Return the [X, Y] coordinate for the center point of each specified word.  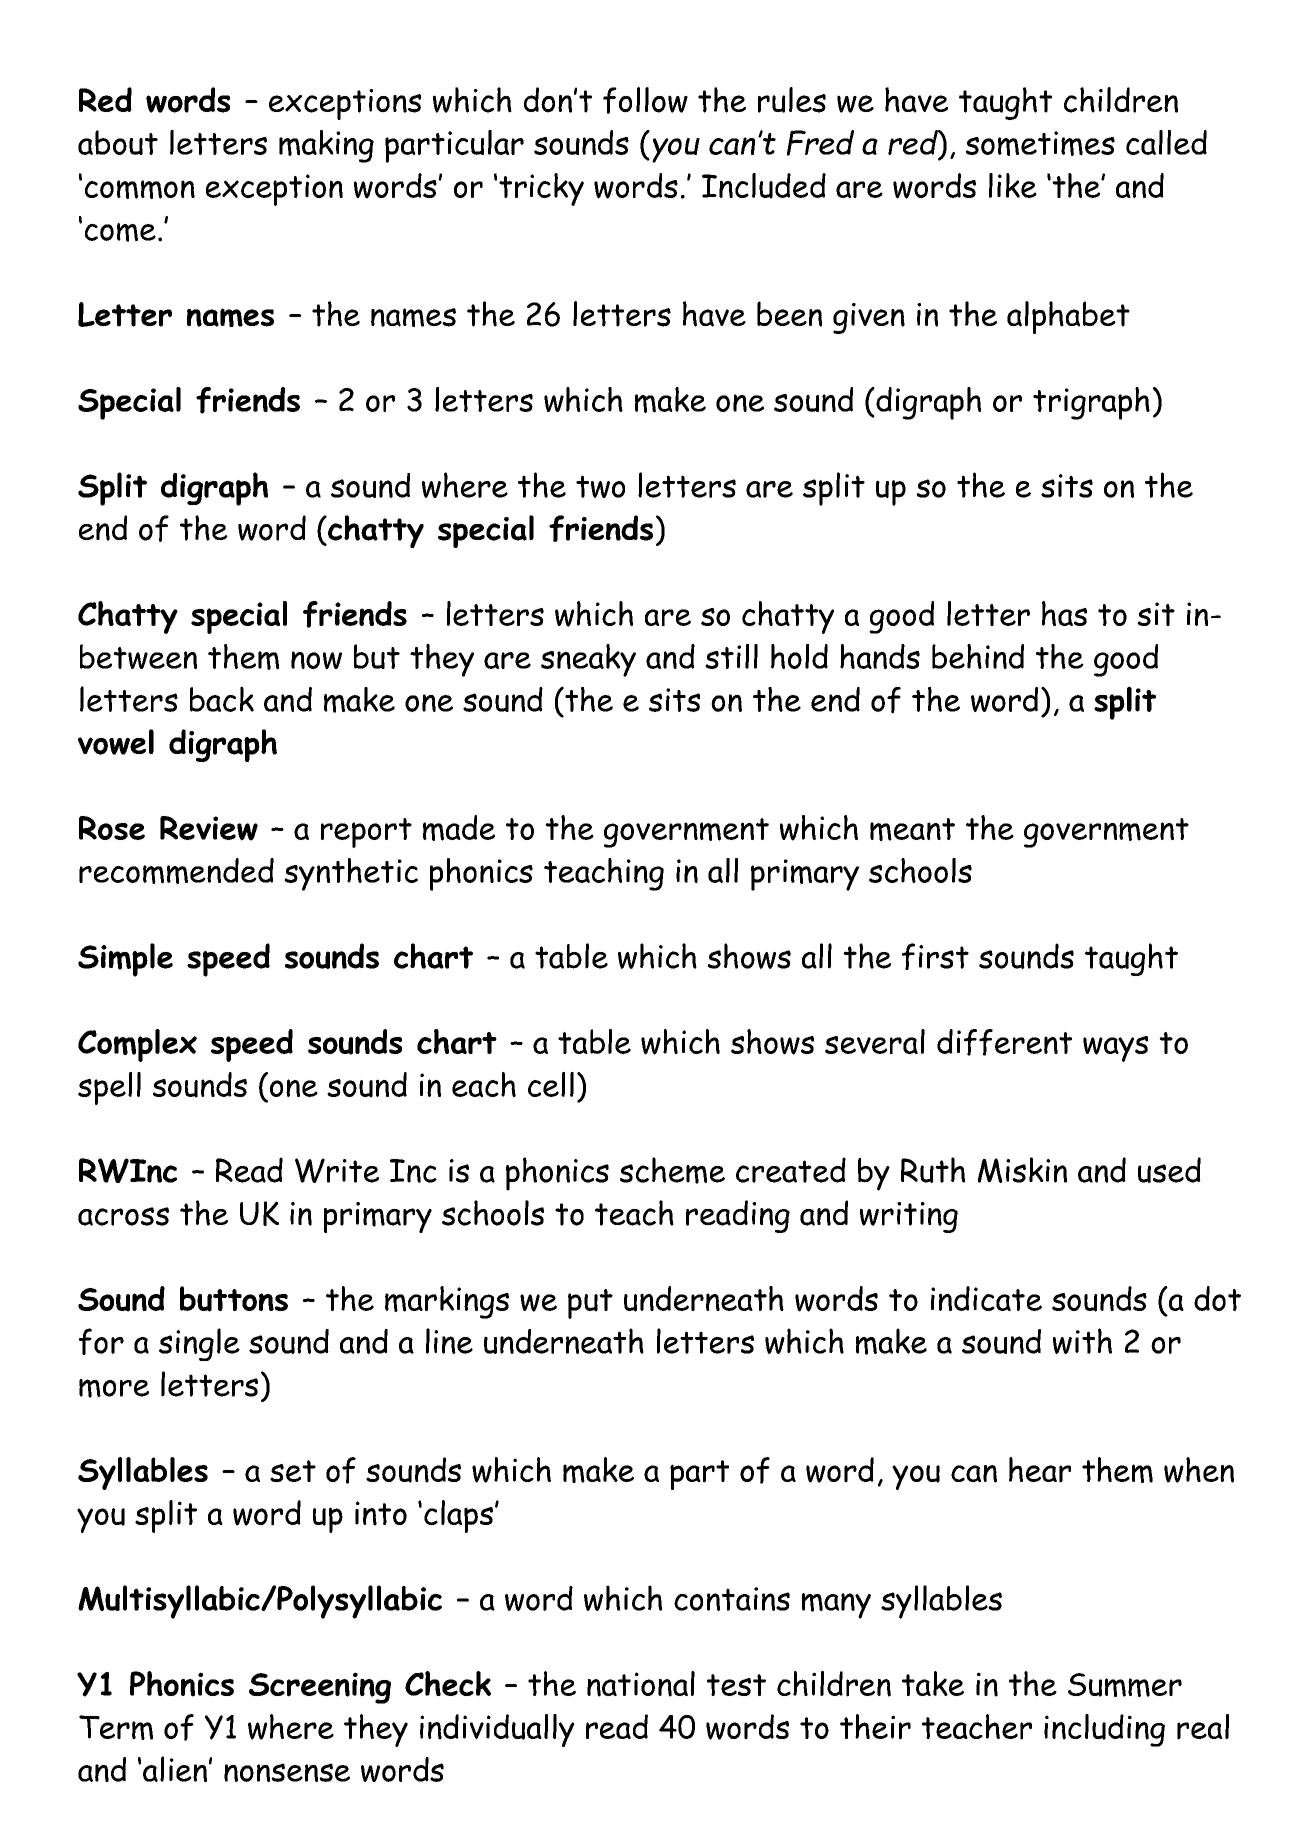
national [641, 1684]
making [326, 146]
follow [645, 100]
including [1104, 1730]
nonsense [287, 1772]
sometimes [1040, 143]
